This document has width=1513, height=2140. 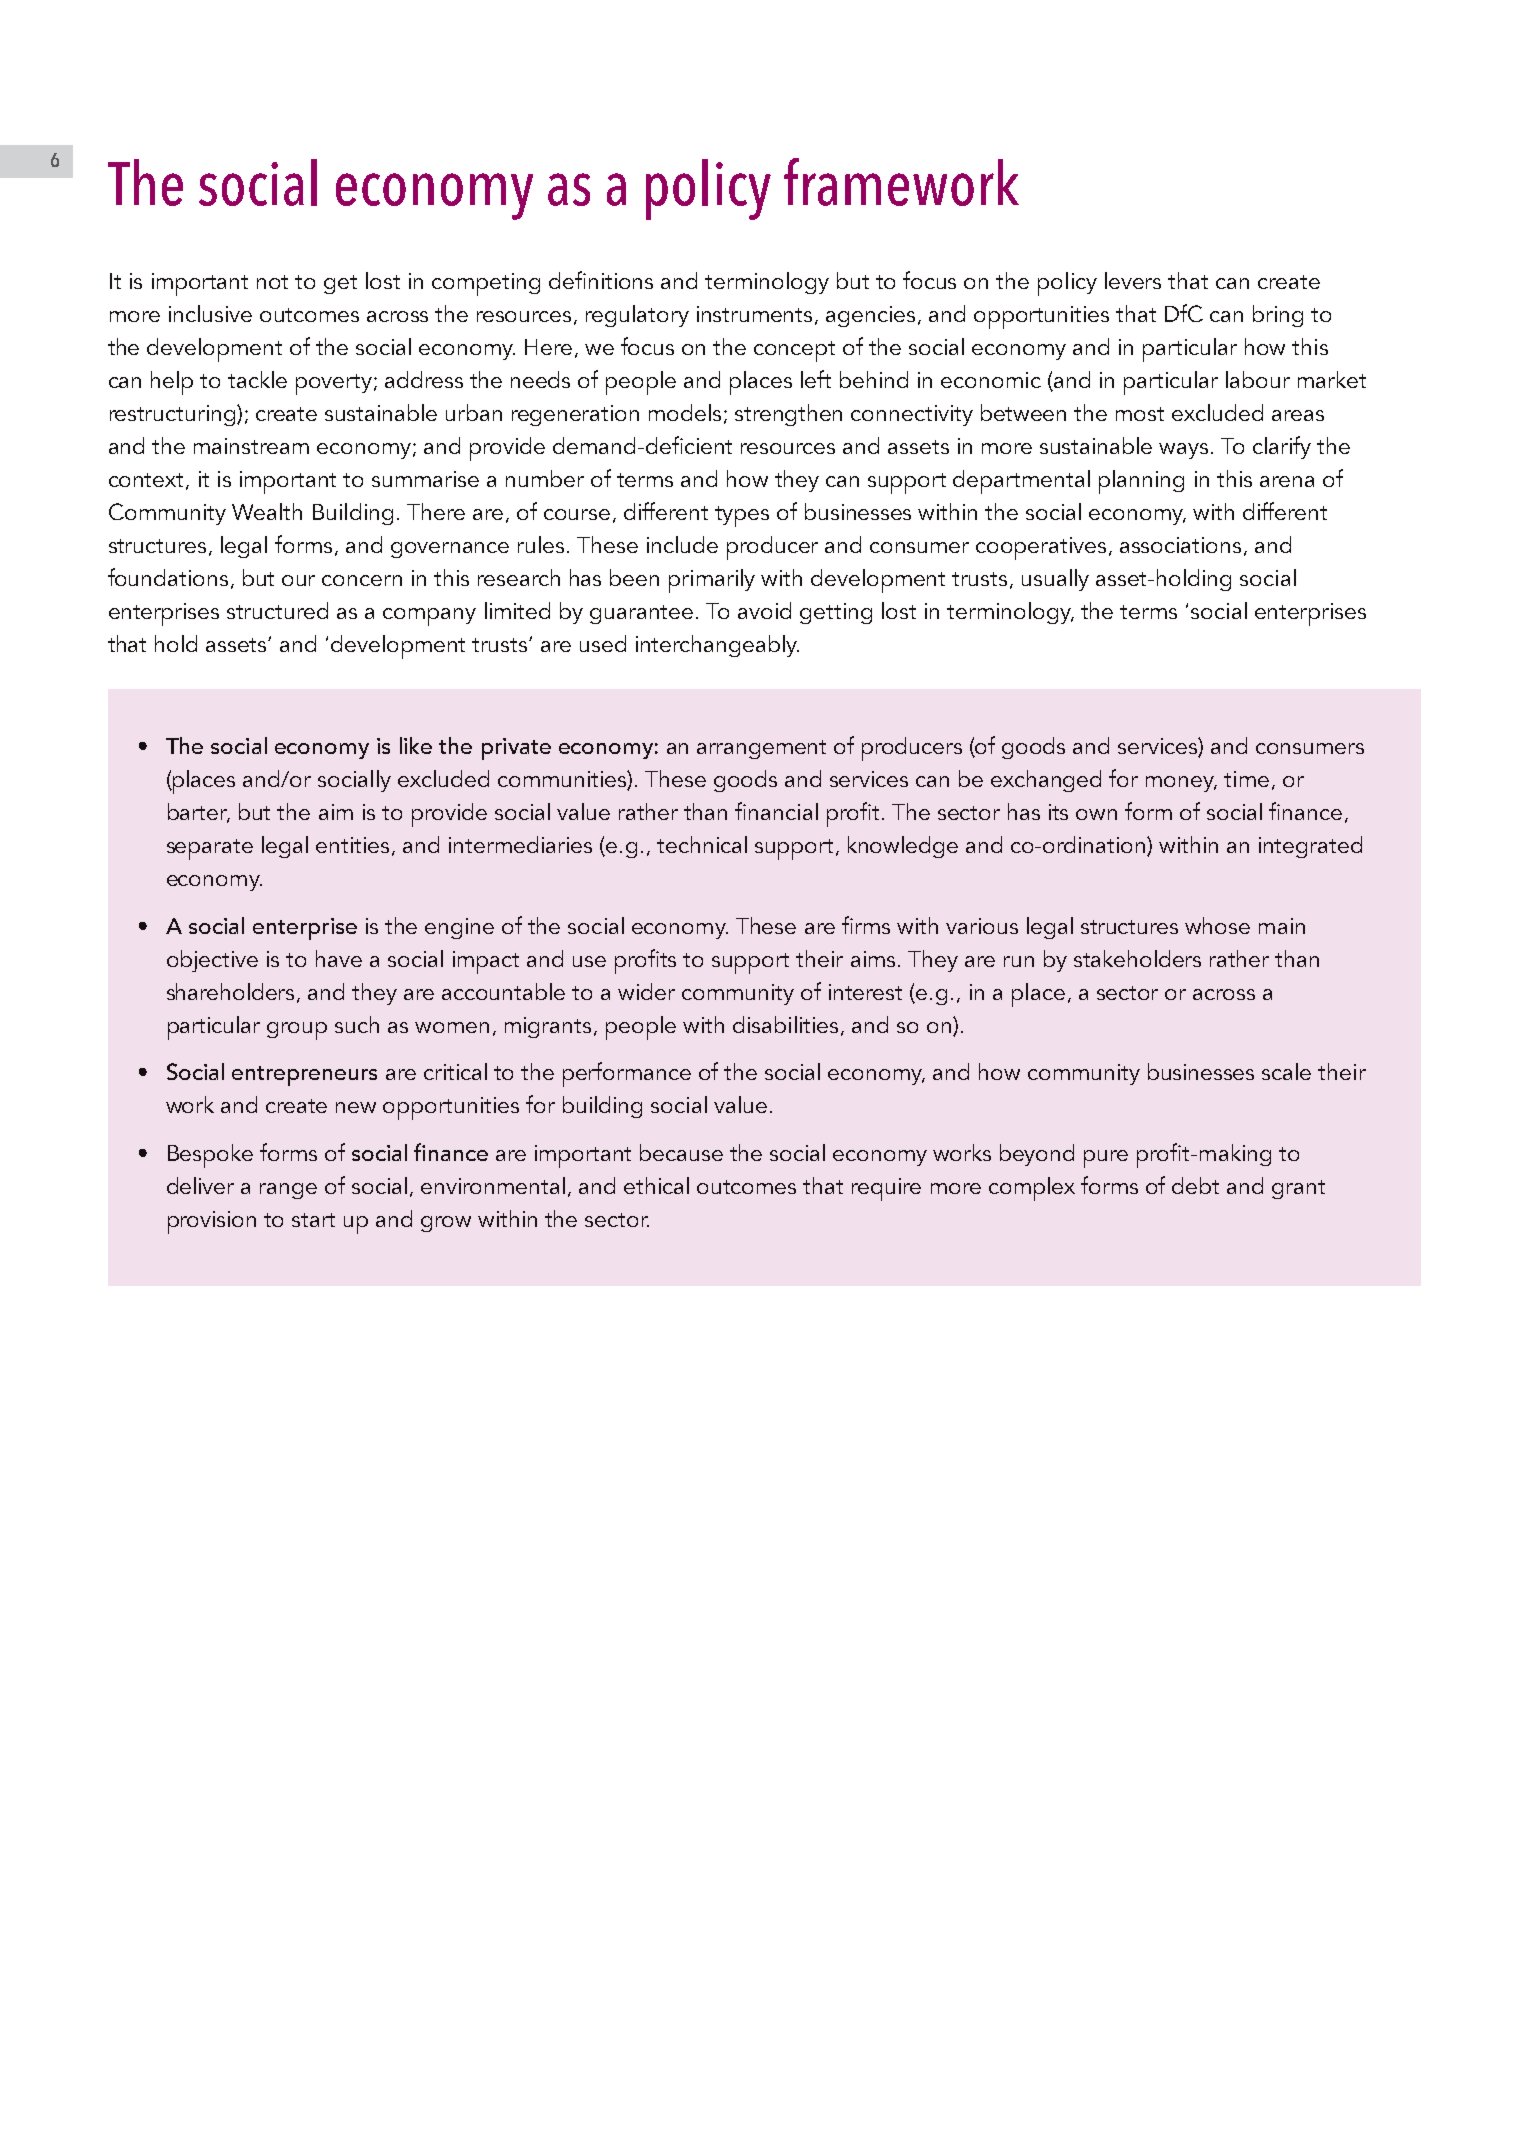 I want to click on not, so click(x=272, y=282).
